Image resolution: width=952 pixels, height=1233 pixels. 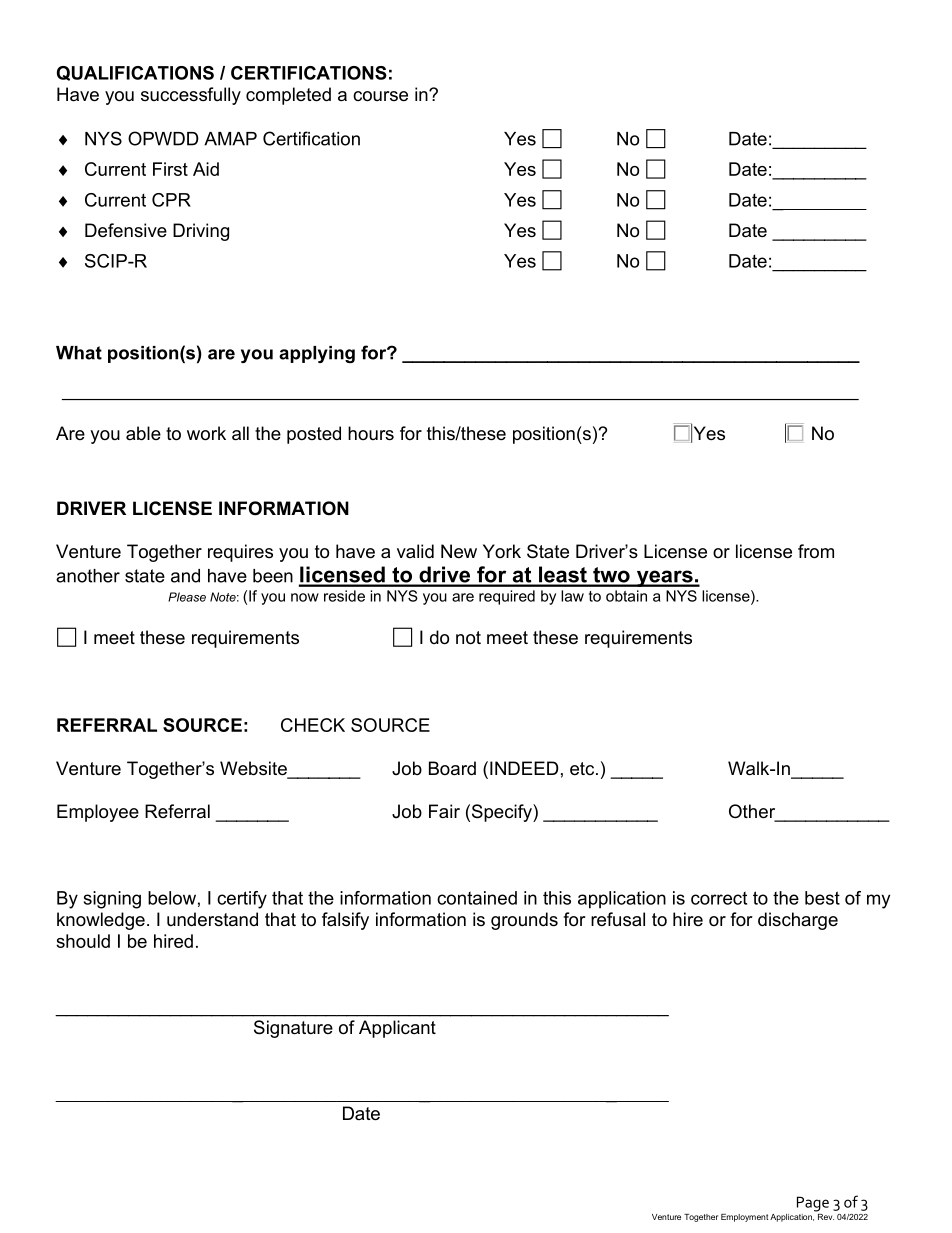 What do you see at coordinates (744, 1218) in the page?
I see `Employment` at bounding box center [744, 1218].
